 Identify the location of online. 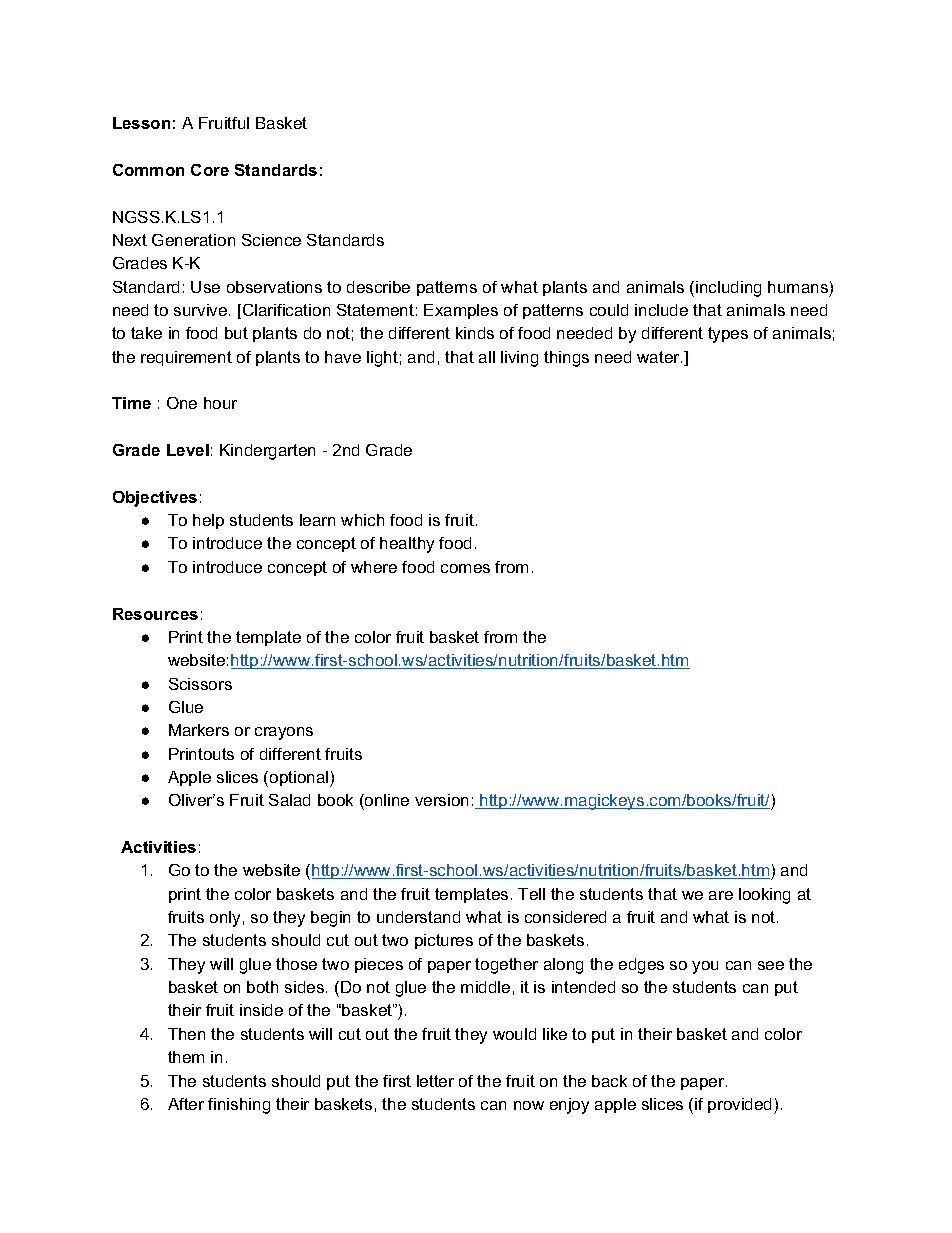
(386, 800).
